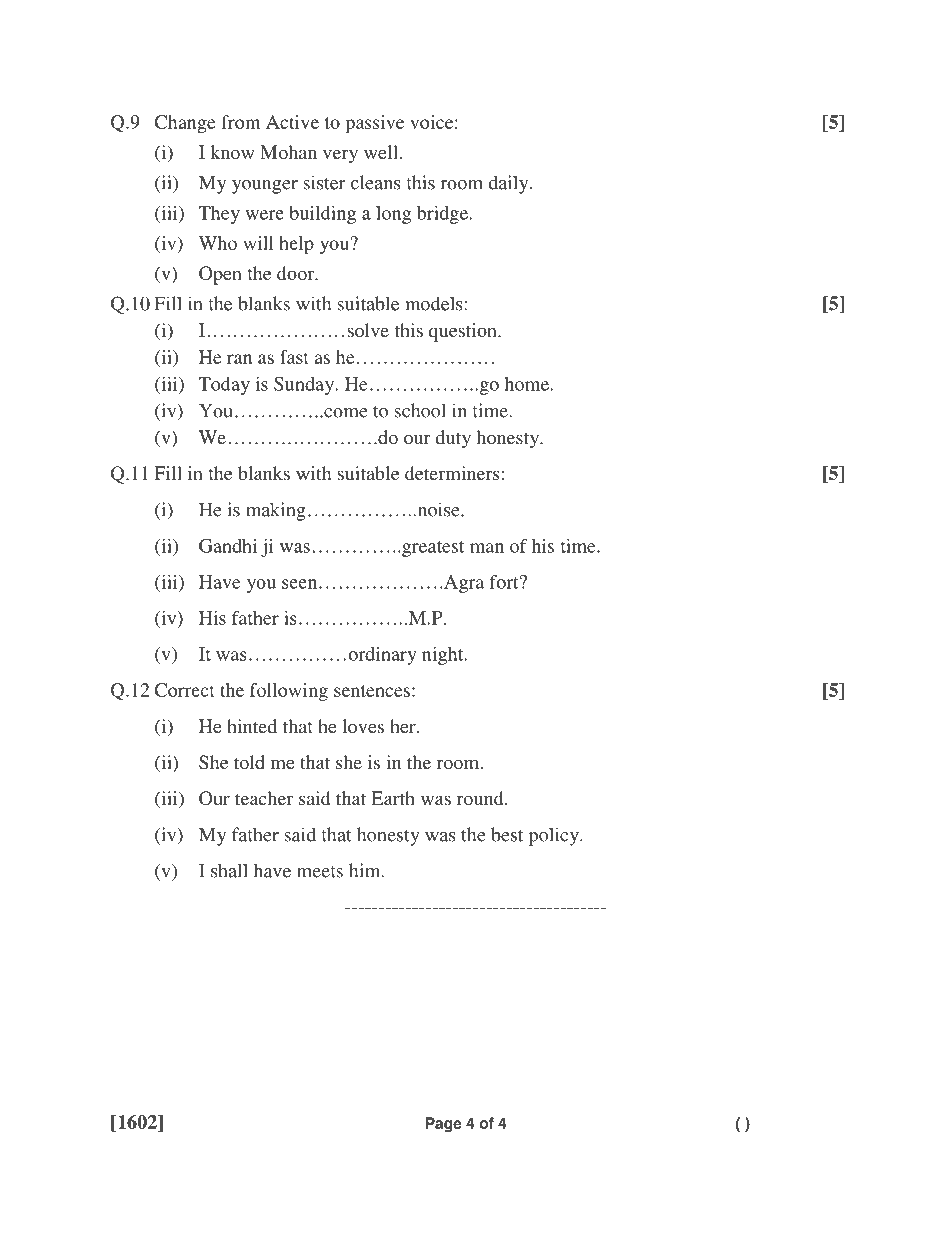  Describe the element at coordinates (481, 798) in the image. I see `round` at that location.
